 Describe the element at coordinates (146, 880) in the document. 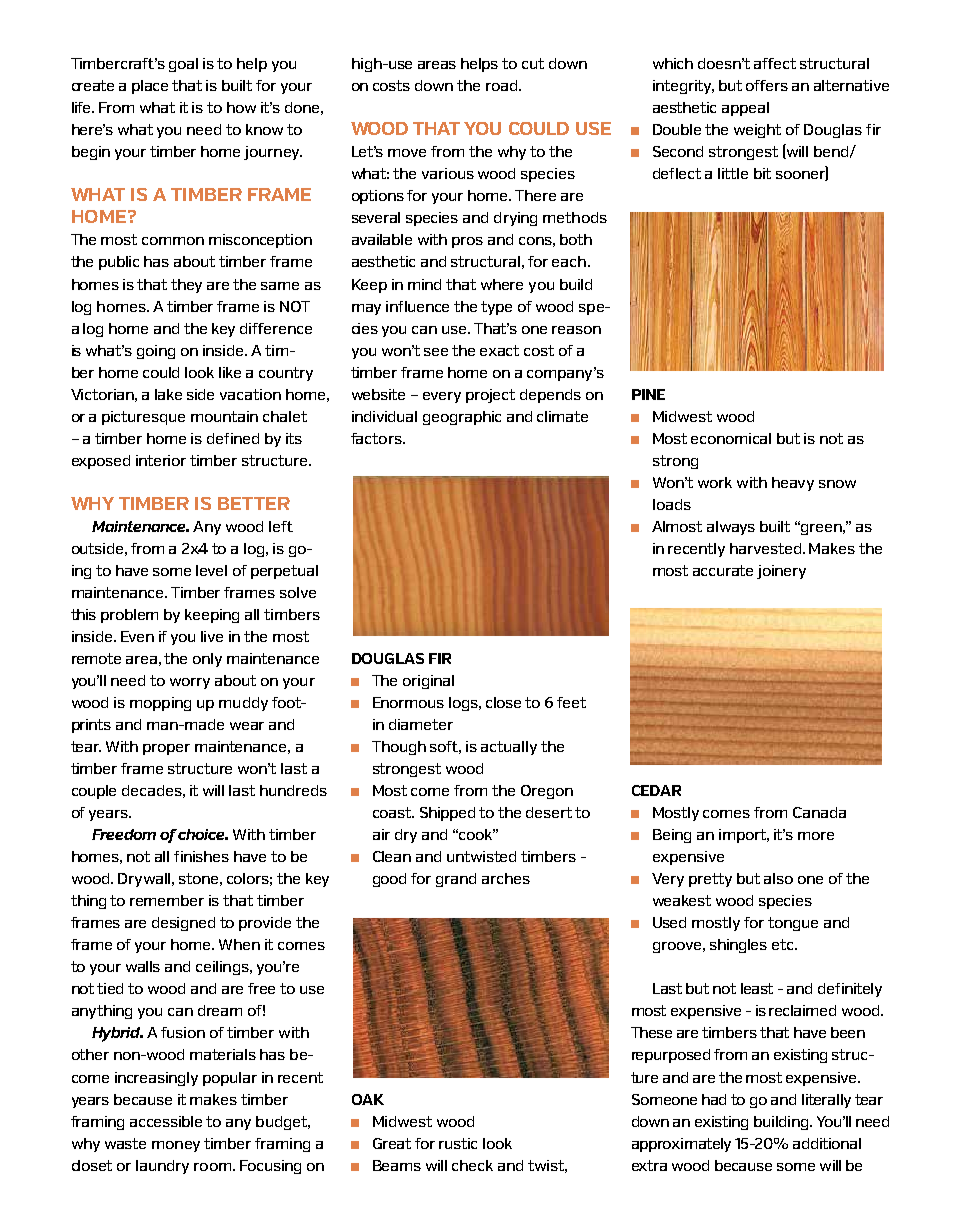

I see `Drywall` at that location.
